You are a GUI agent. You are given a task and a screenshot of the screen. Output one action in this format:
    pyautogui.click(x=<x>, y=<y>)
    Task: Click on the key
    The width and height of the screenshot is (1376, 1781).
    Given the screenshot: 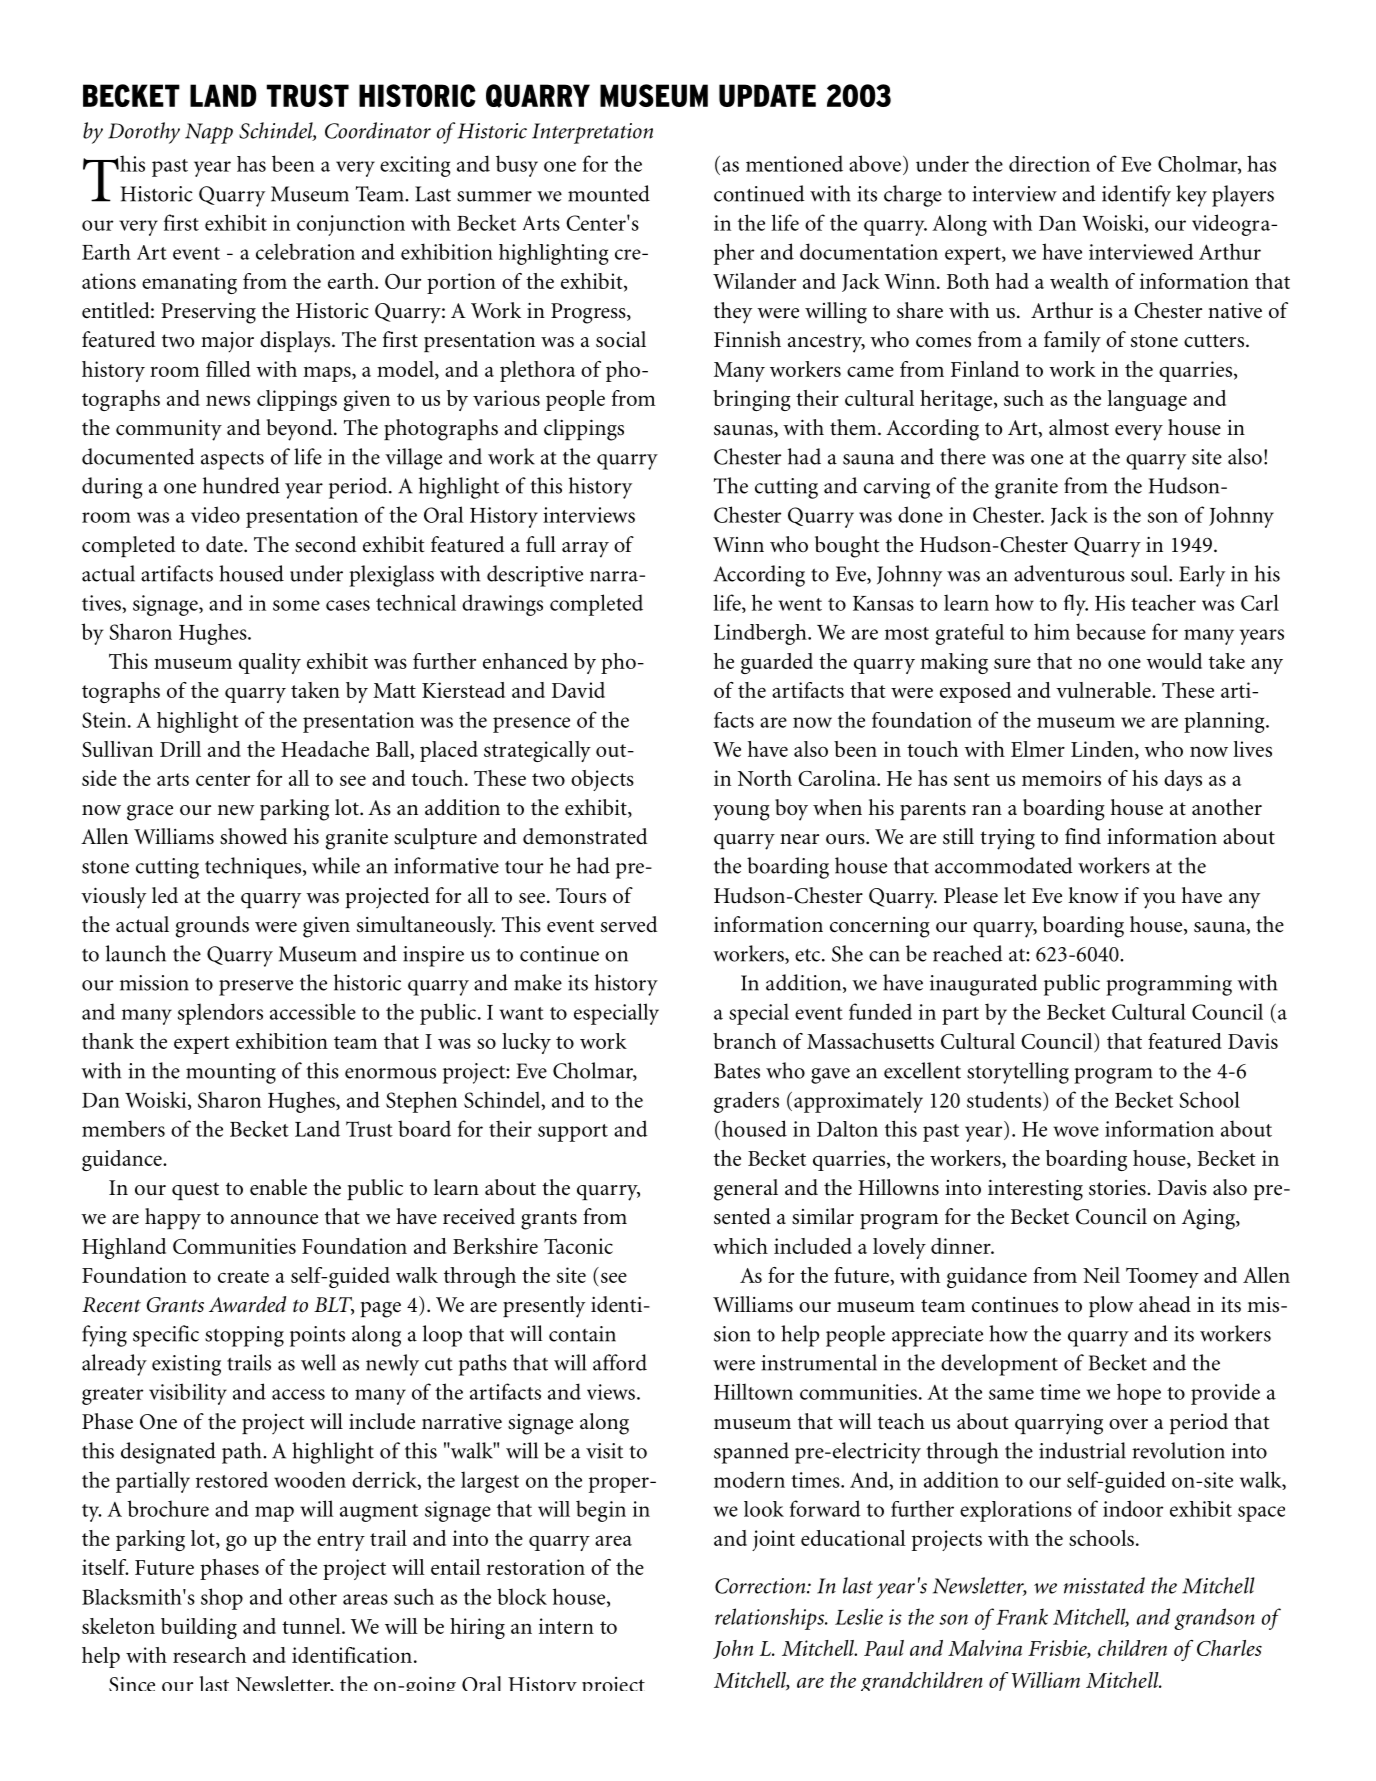 What is the action you would take?
    pyautogui.click(x=1191, y=196)
